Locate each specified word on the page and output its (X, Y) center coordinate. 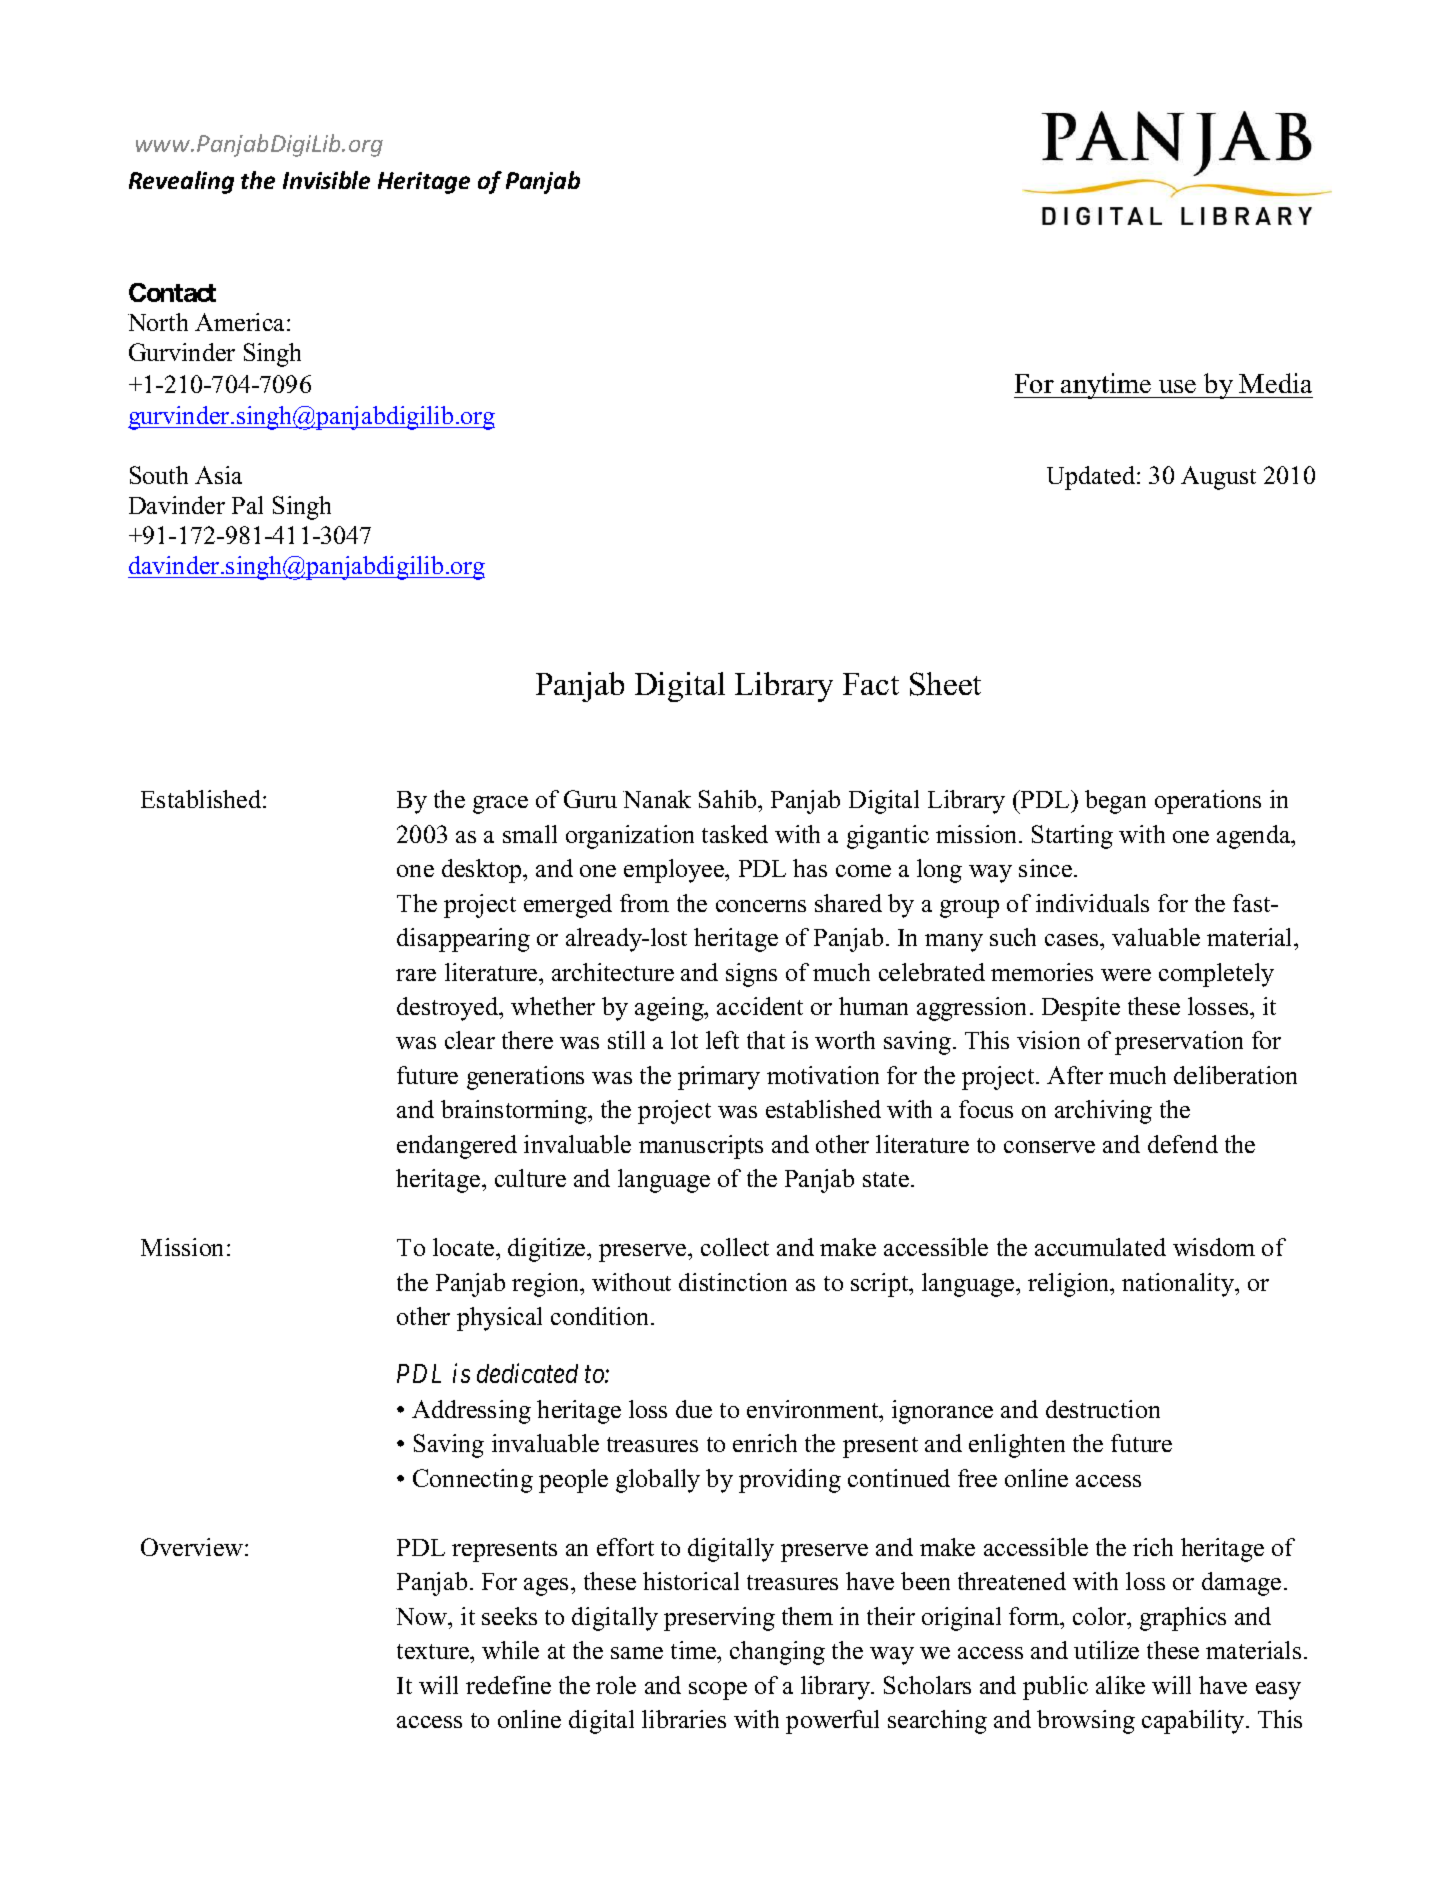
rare (416, 975)
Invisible (326, 180)
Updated (1092, 478)
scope (718, 1691)
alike (1120, 1685)
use (1177, 386)
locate (465, 1247)
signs (751, 975)
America (241, 322)
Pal (247, 505)
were (1126, 975)
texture (434, 1651)
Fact (871, 684)
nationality (1179, 1285)
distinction (733, 1282)
